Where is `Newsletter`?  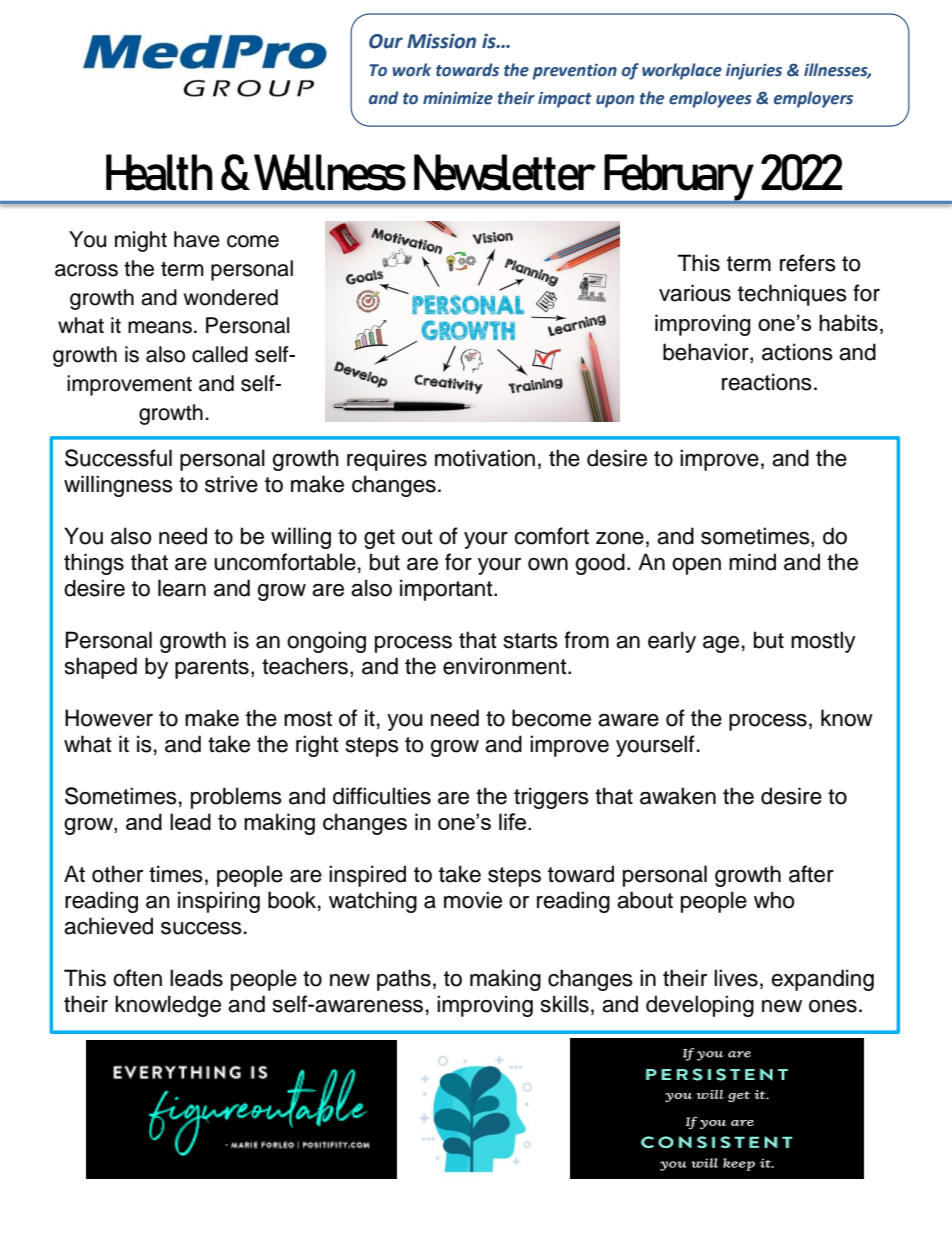
Newsletter is located at coordinates (505, 172).
